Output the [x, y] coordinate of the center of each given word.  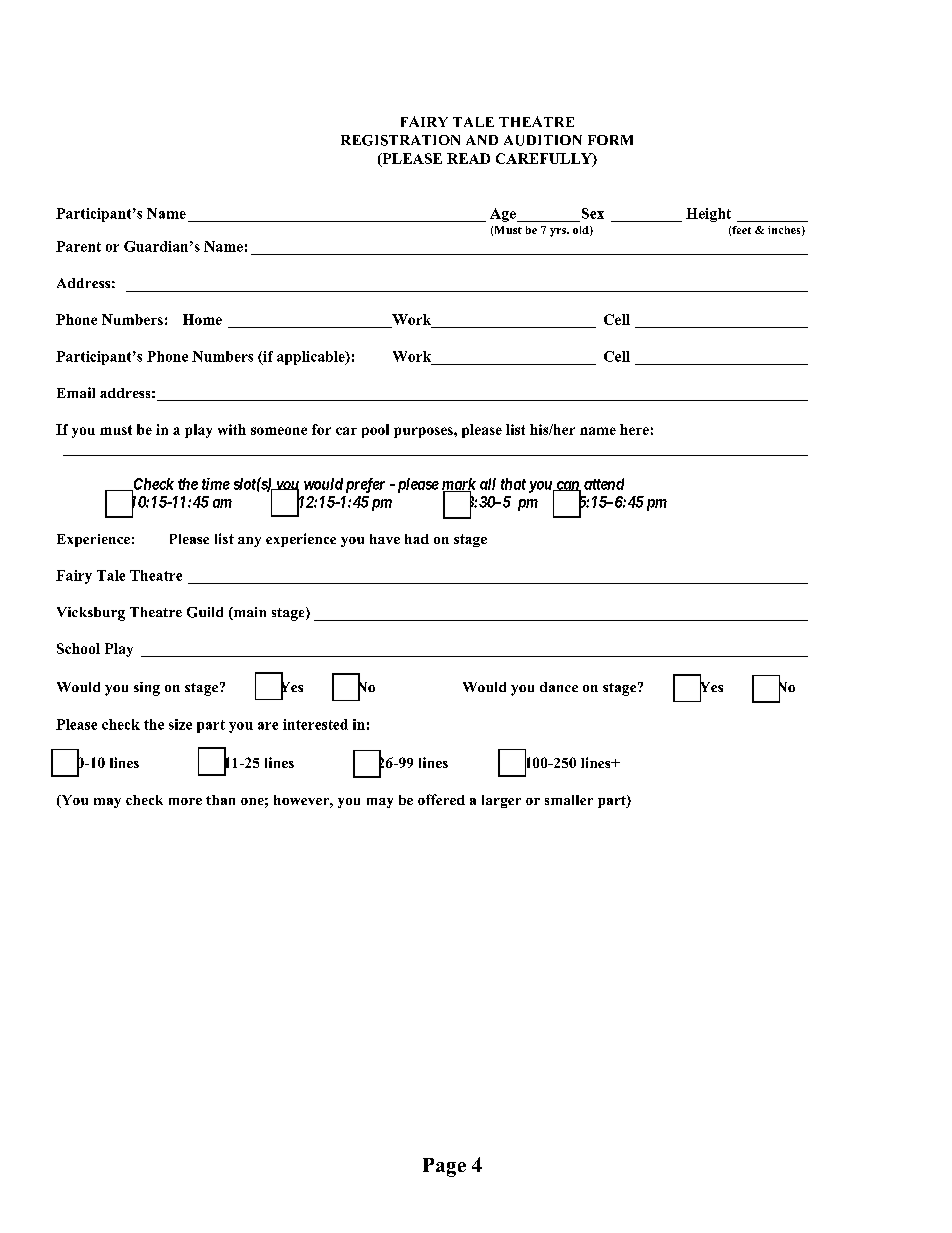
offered [441, 799]
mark [459, 485]
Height [708, 215]
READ [468, 158]
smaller [569, 800]
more [185, 801]
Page [444, 1167]
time [216, 484]
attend [604, 484]
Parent [78, 246]
